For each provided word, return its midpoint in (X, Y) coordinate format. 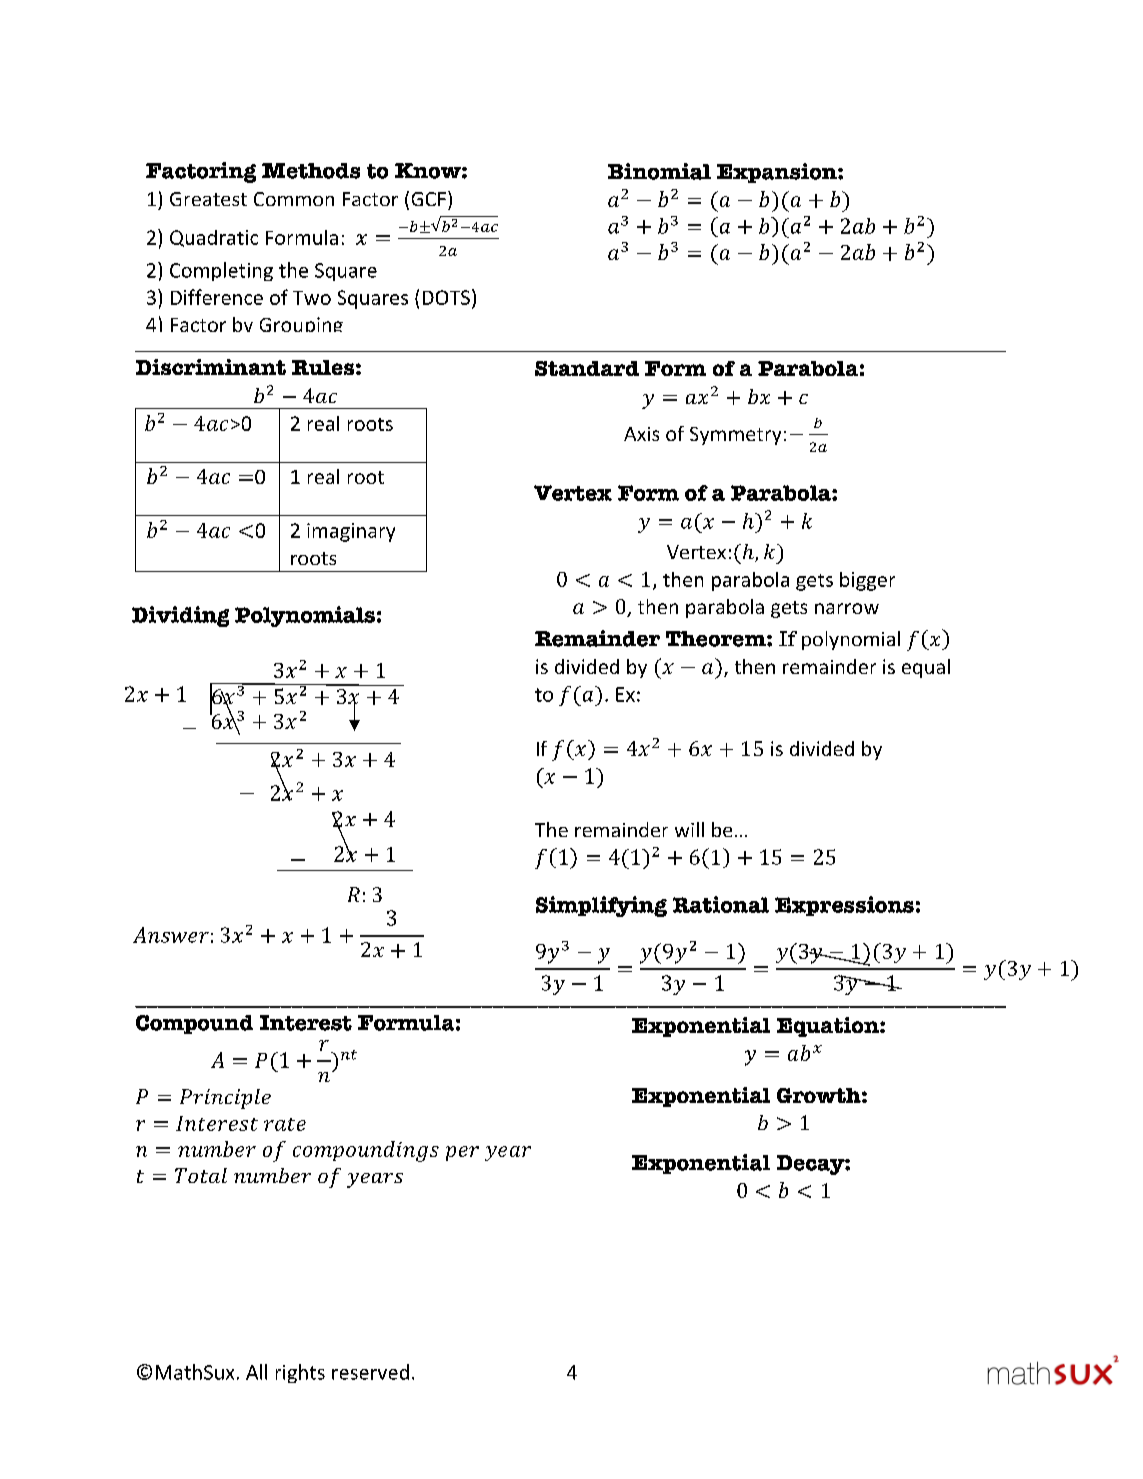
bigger (867, 581)
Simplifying (601, 906)
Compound (194, 1024)
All (256, 1372)
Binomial (659, 171)
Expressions (844, 906)
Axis (641, 434)
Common (294, 199)
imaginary (351, 532)
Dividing (180, 616)
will (689, 829)
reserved (370, 1372)
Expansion (778, 173)
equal (926, 668)
